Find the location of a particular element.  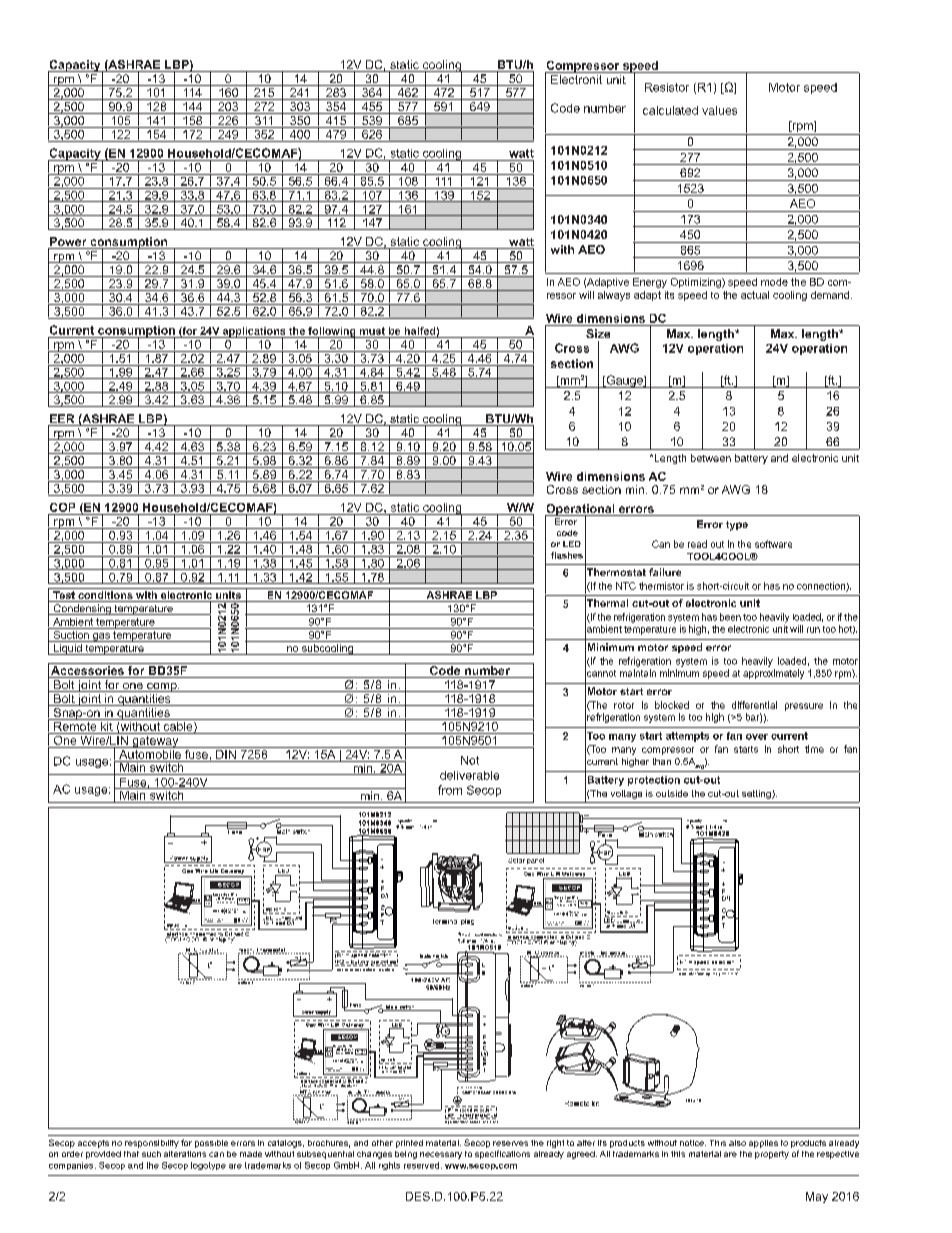

calculated is located at coordinates (670, 110).
